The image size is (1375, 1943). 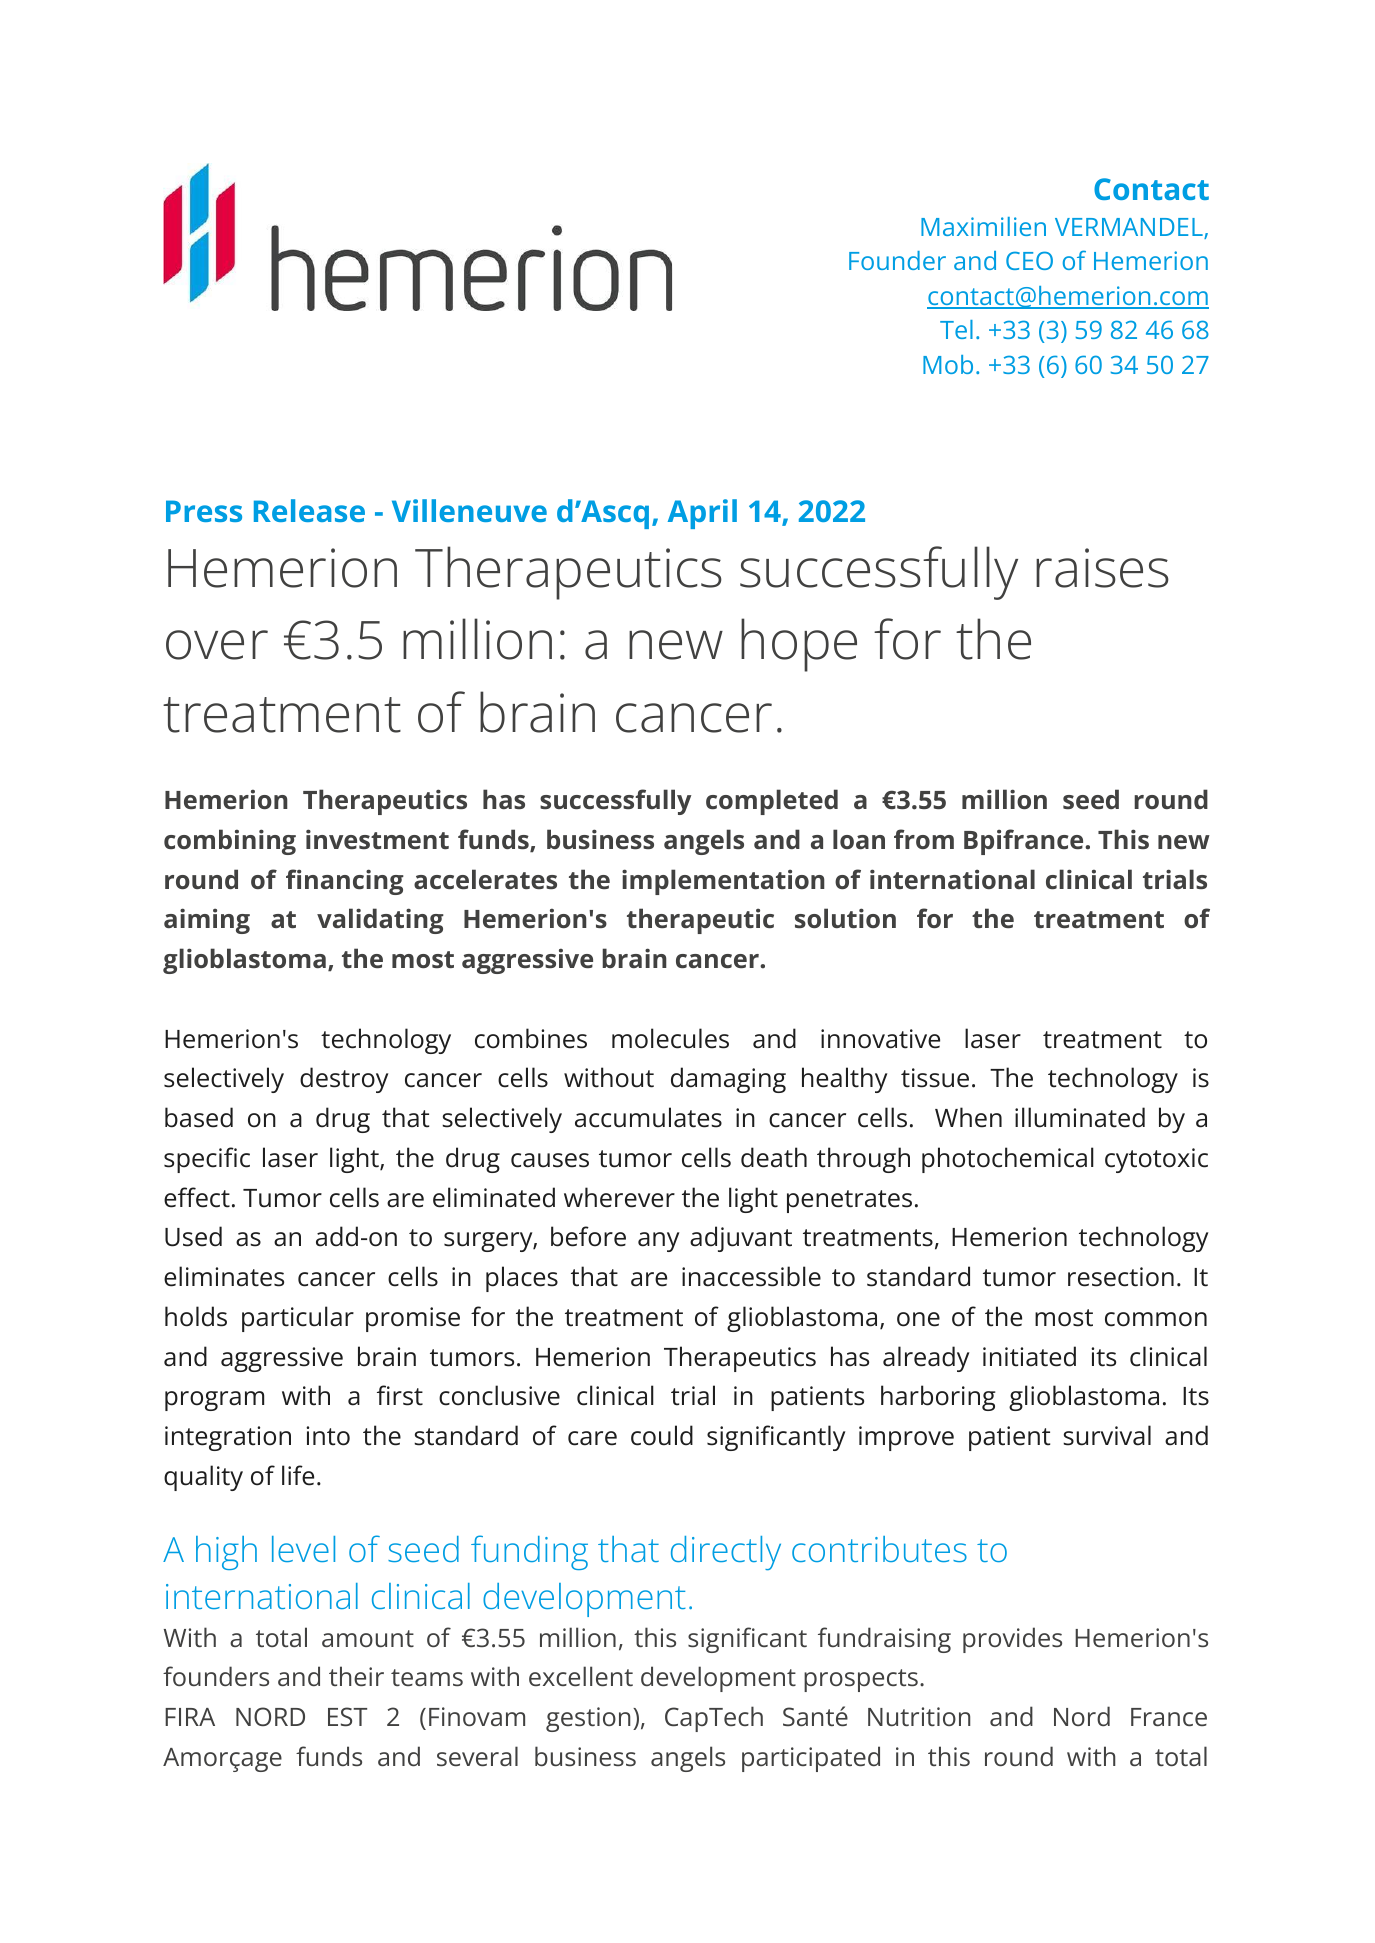 What do you see at coordinates (344, 1080) in the screenshot?
I see `destroy` at bounding box center [344, 1080].
